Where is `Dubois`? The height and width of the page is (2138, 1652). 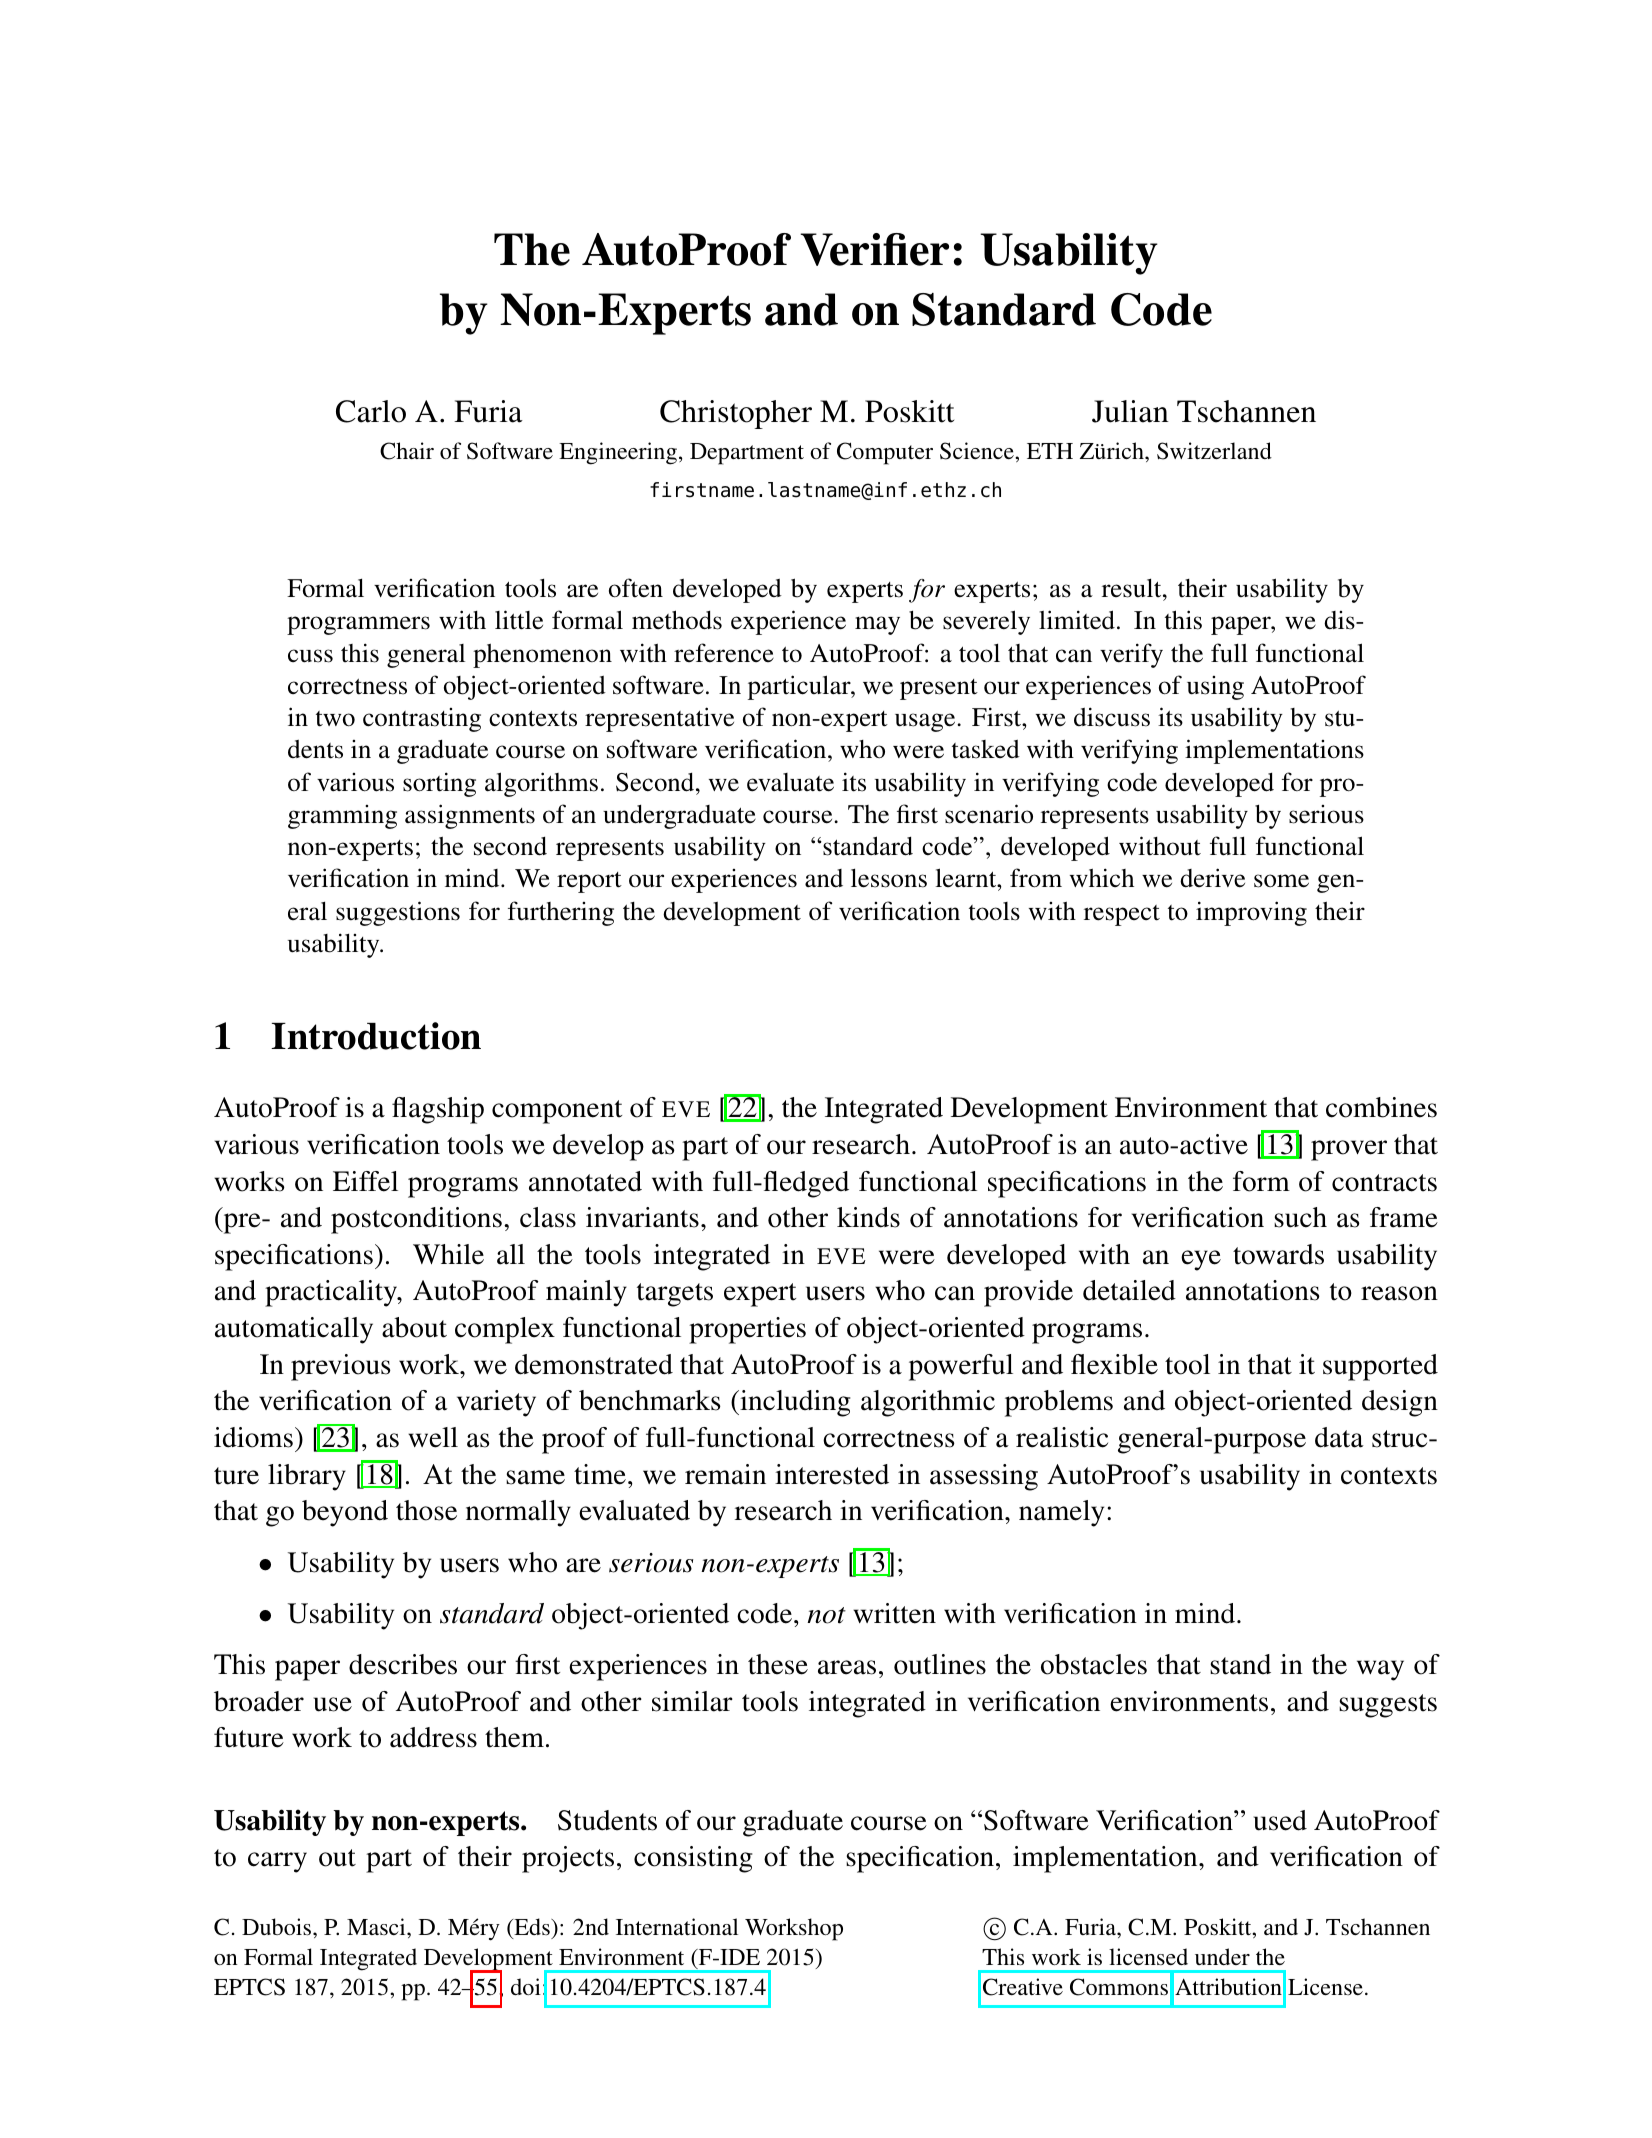 Dubois is located at coordinates (278, 1927).
